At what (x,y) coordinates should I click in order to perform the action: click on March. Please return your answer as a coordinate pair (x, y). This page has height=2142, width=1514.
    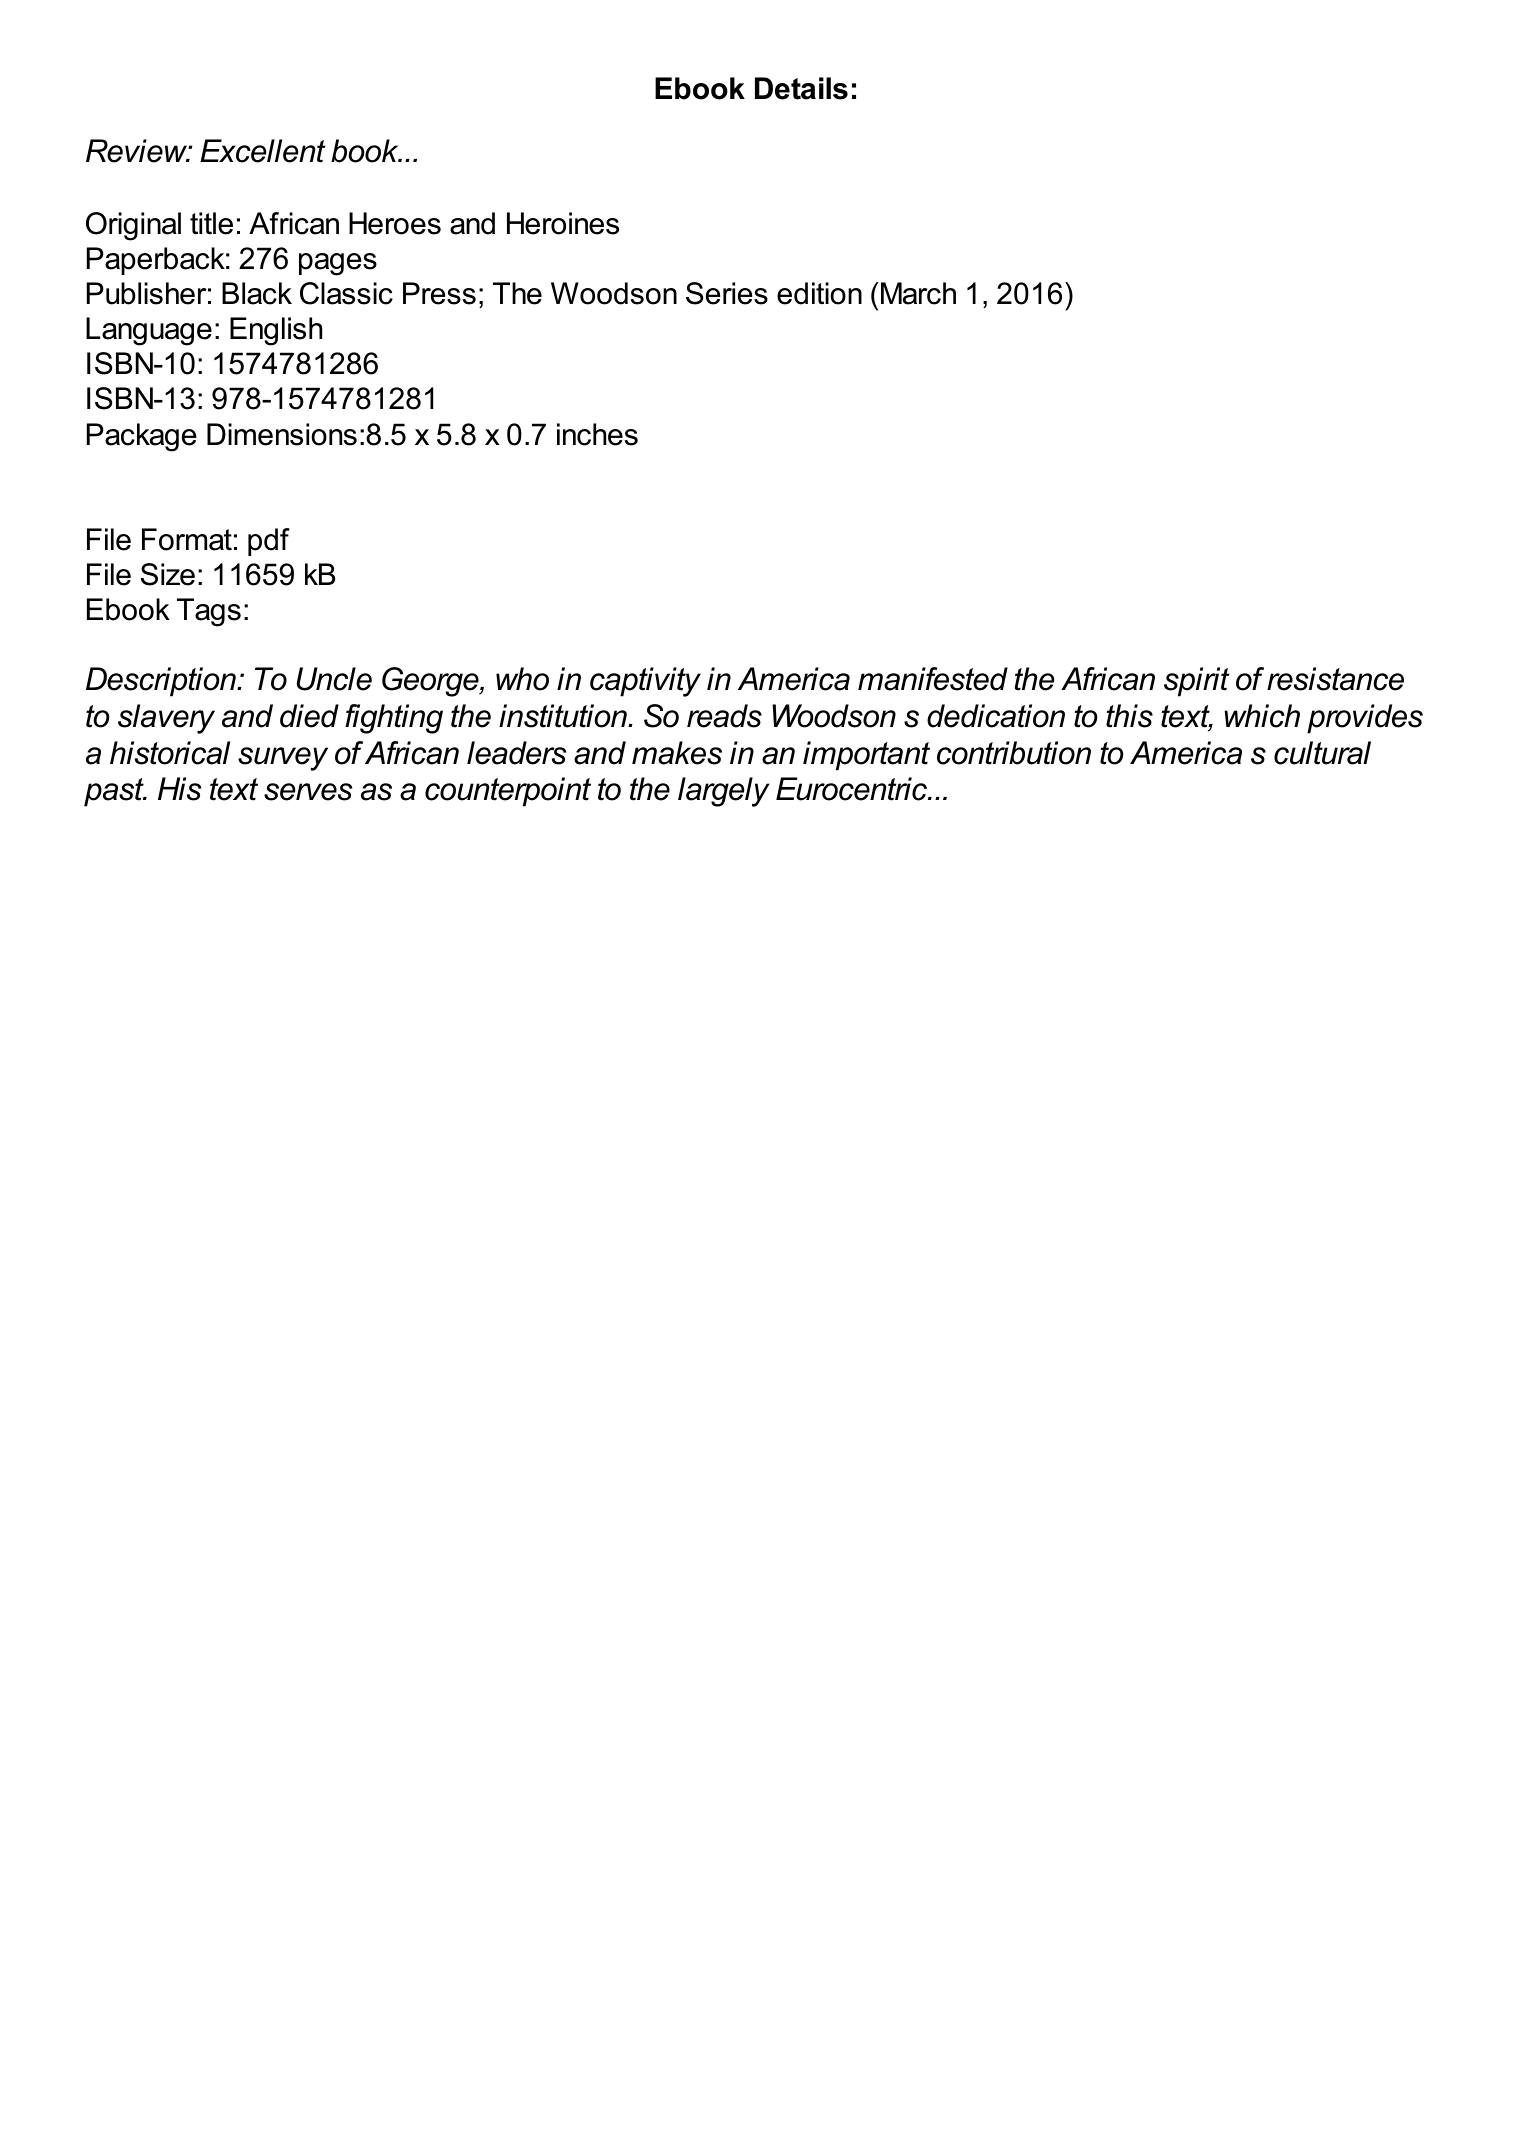
    Looking at the image, I should click on (918, 293).
